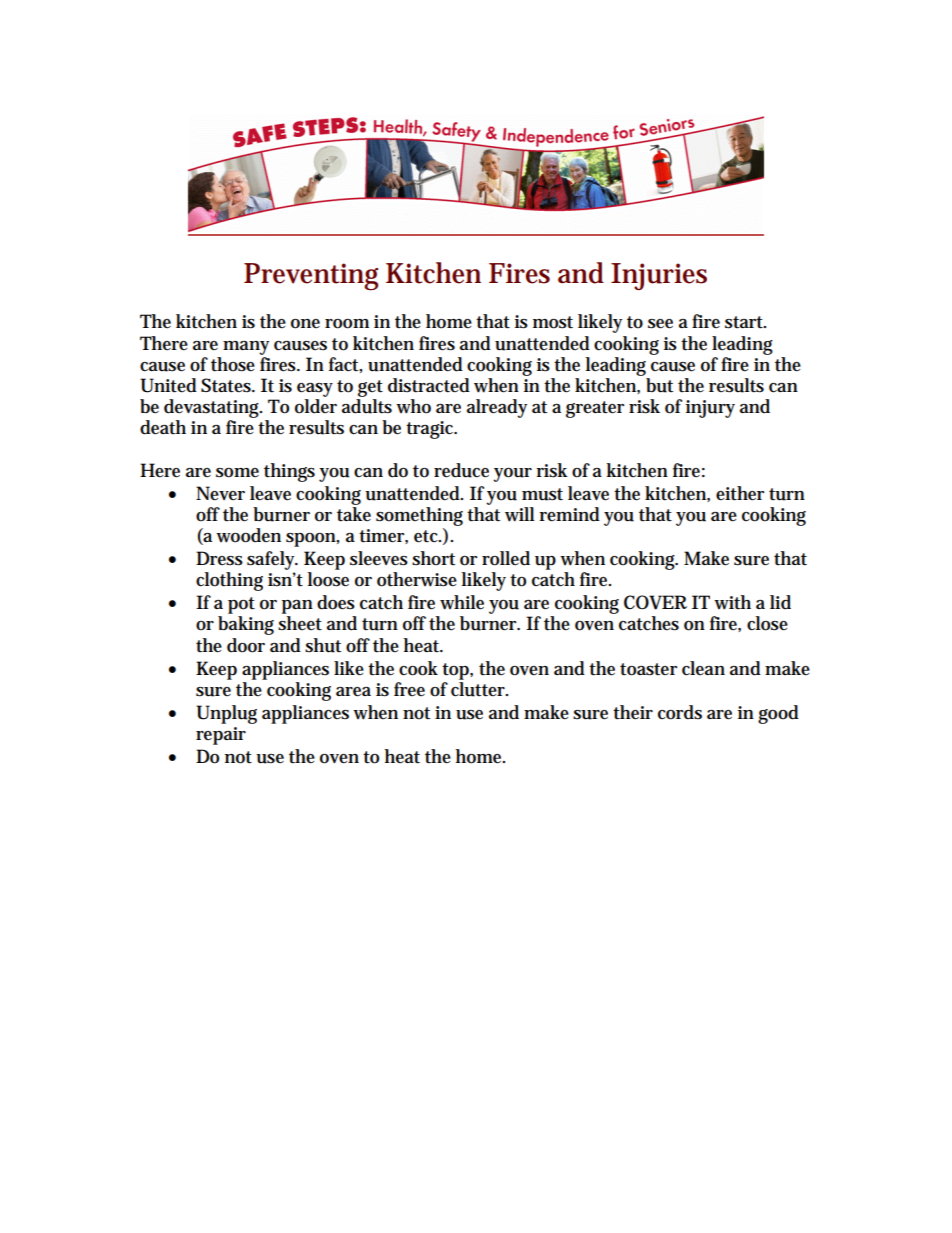 This image has height=1233, width=952. I want to click on cords, so click(680, 712).
